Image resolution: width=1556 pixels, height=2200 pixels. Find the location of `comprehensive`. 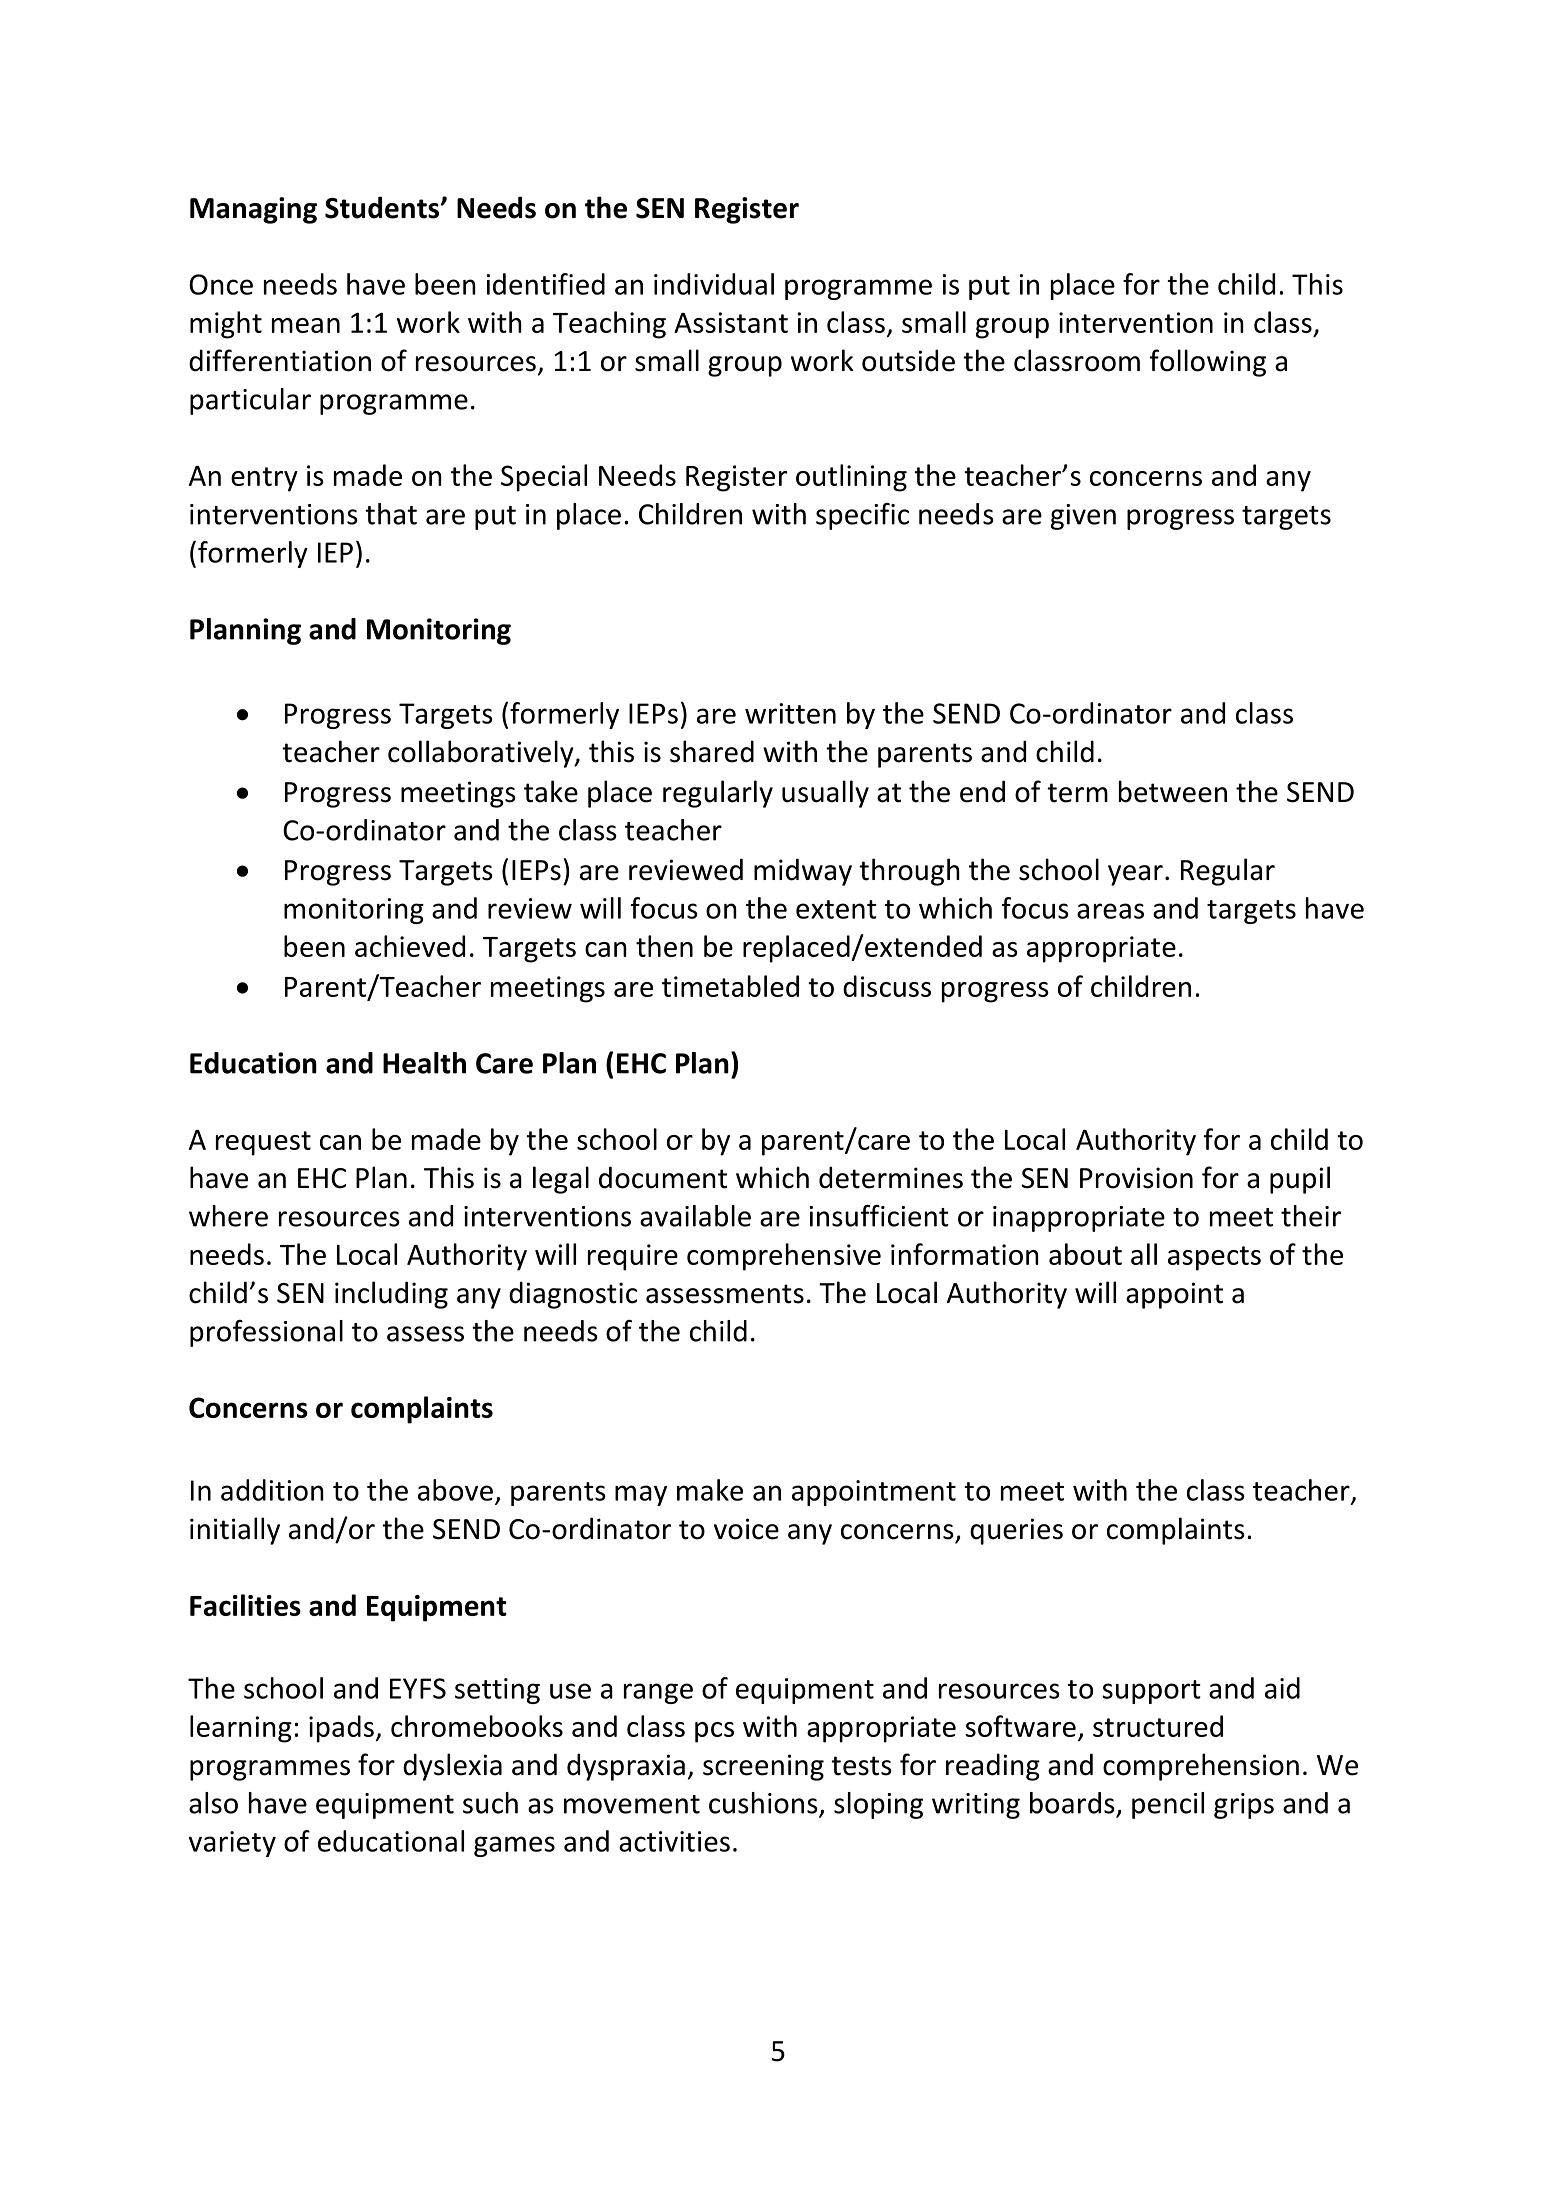

comprehensive is located at coordinates (784, 1257).
